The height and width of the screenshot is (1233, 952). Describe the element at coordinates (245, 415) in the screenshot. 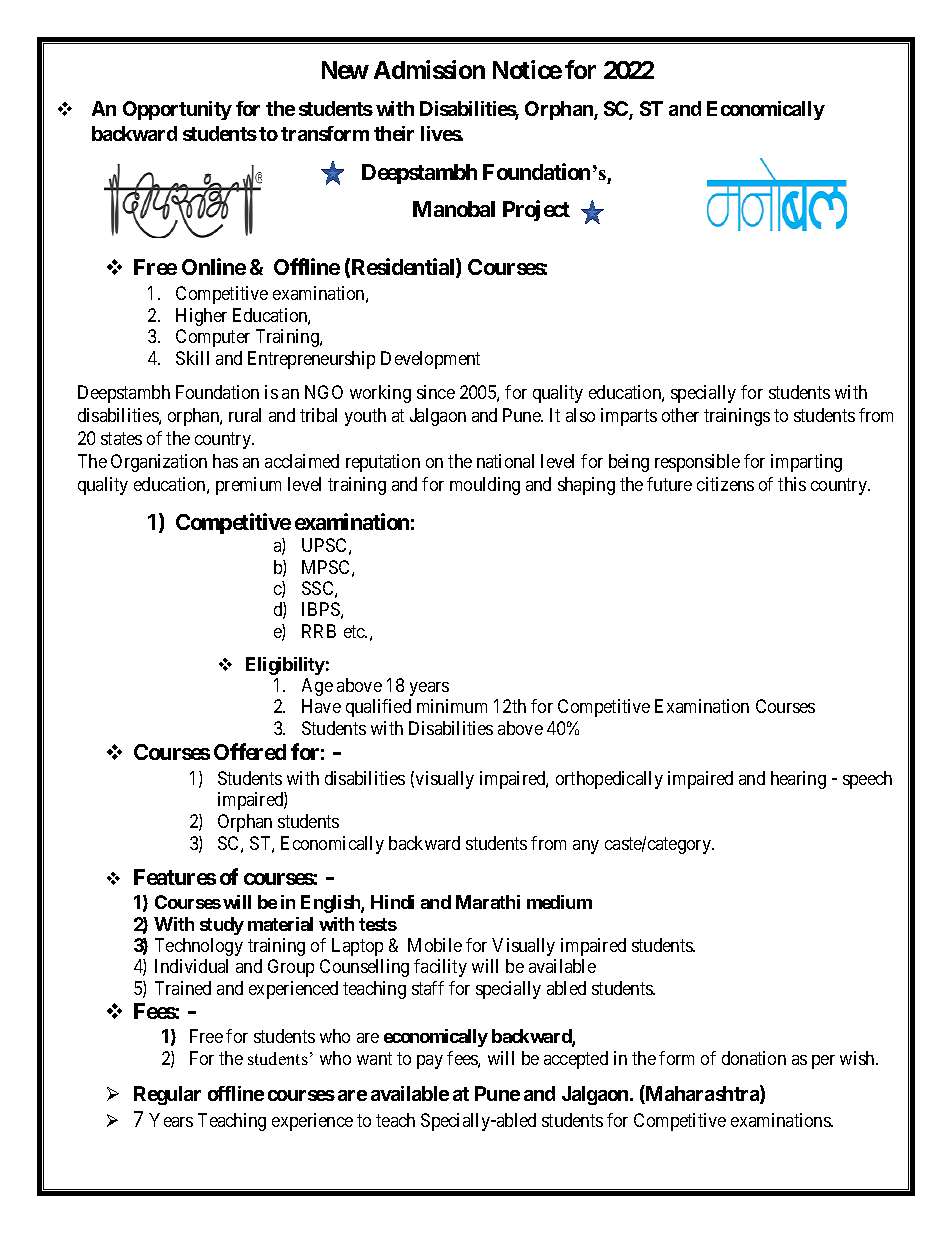

I see `rural` at that location.
